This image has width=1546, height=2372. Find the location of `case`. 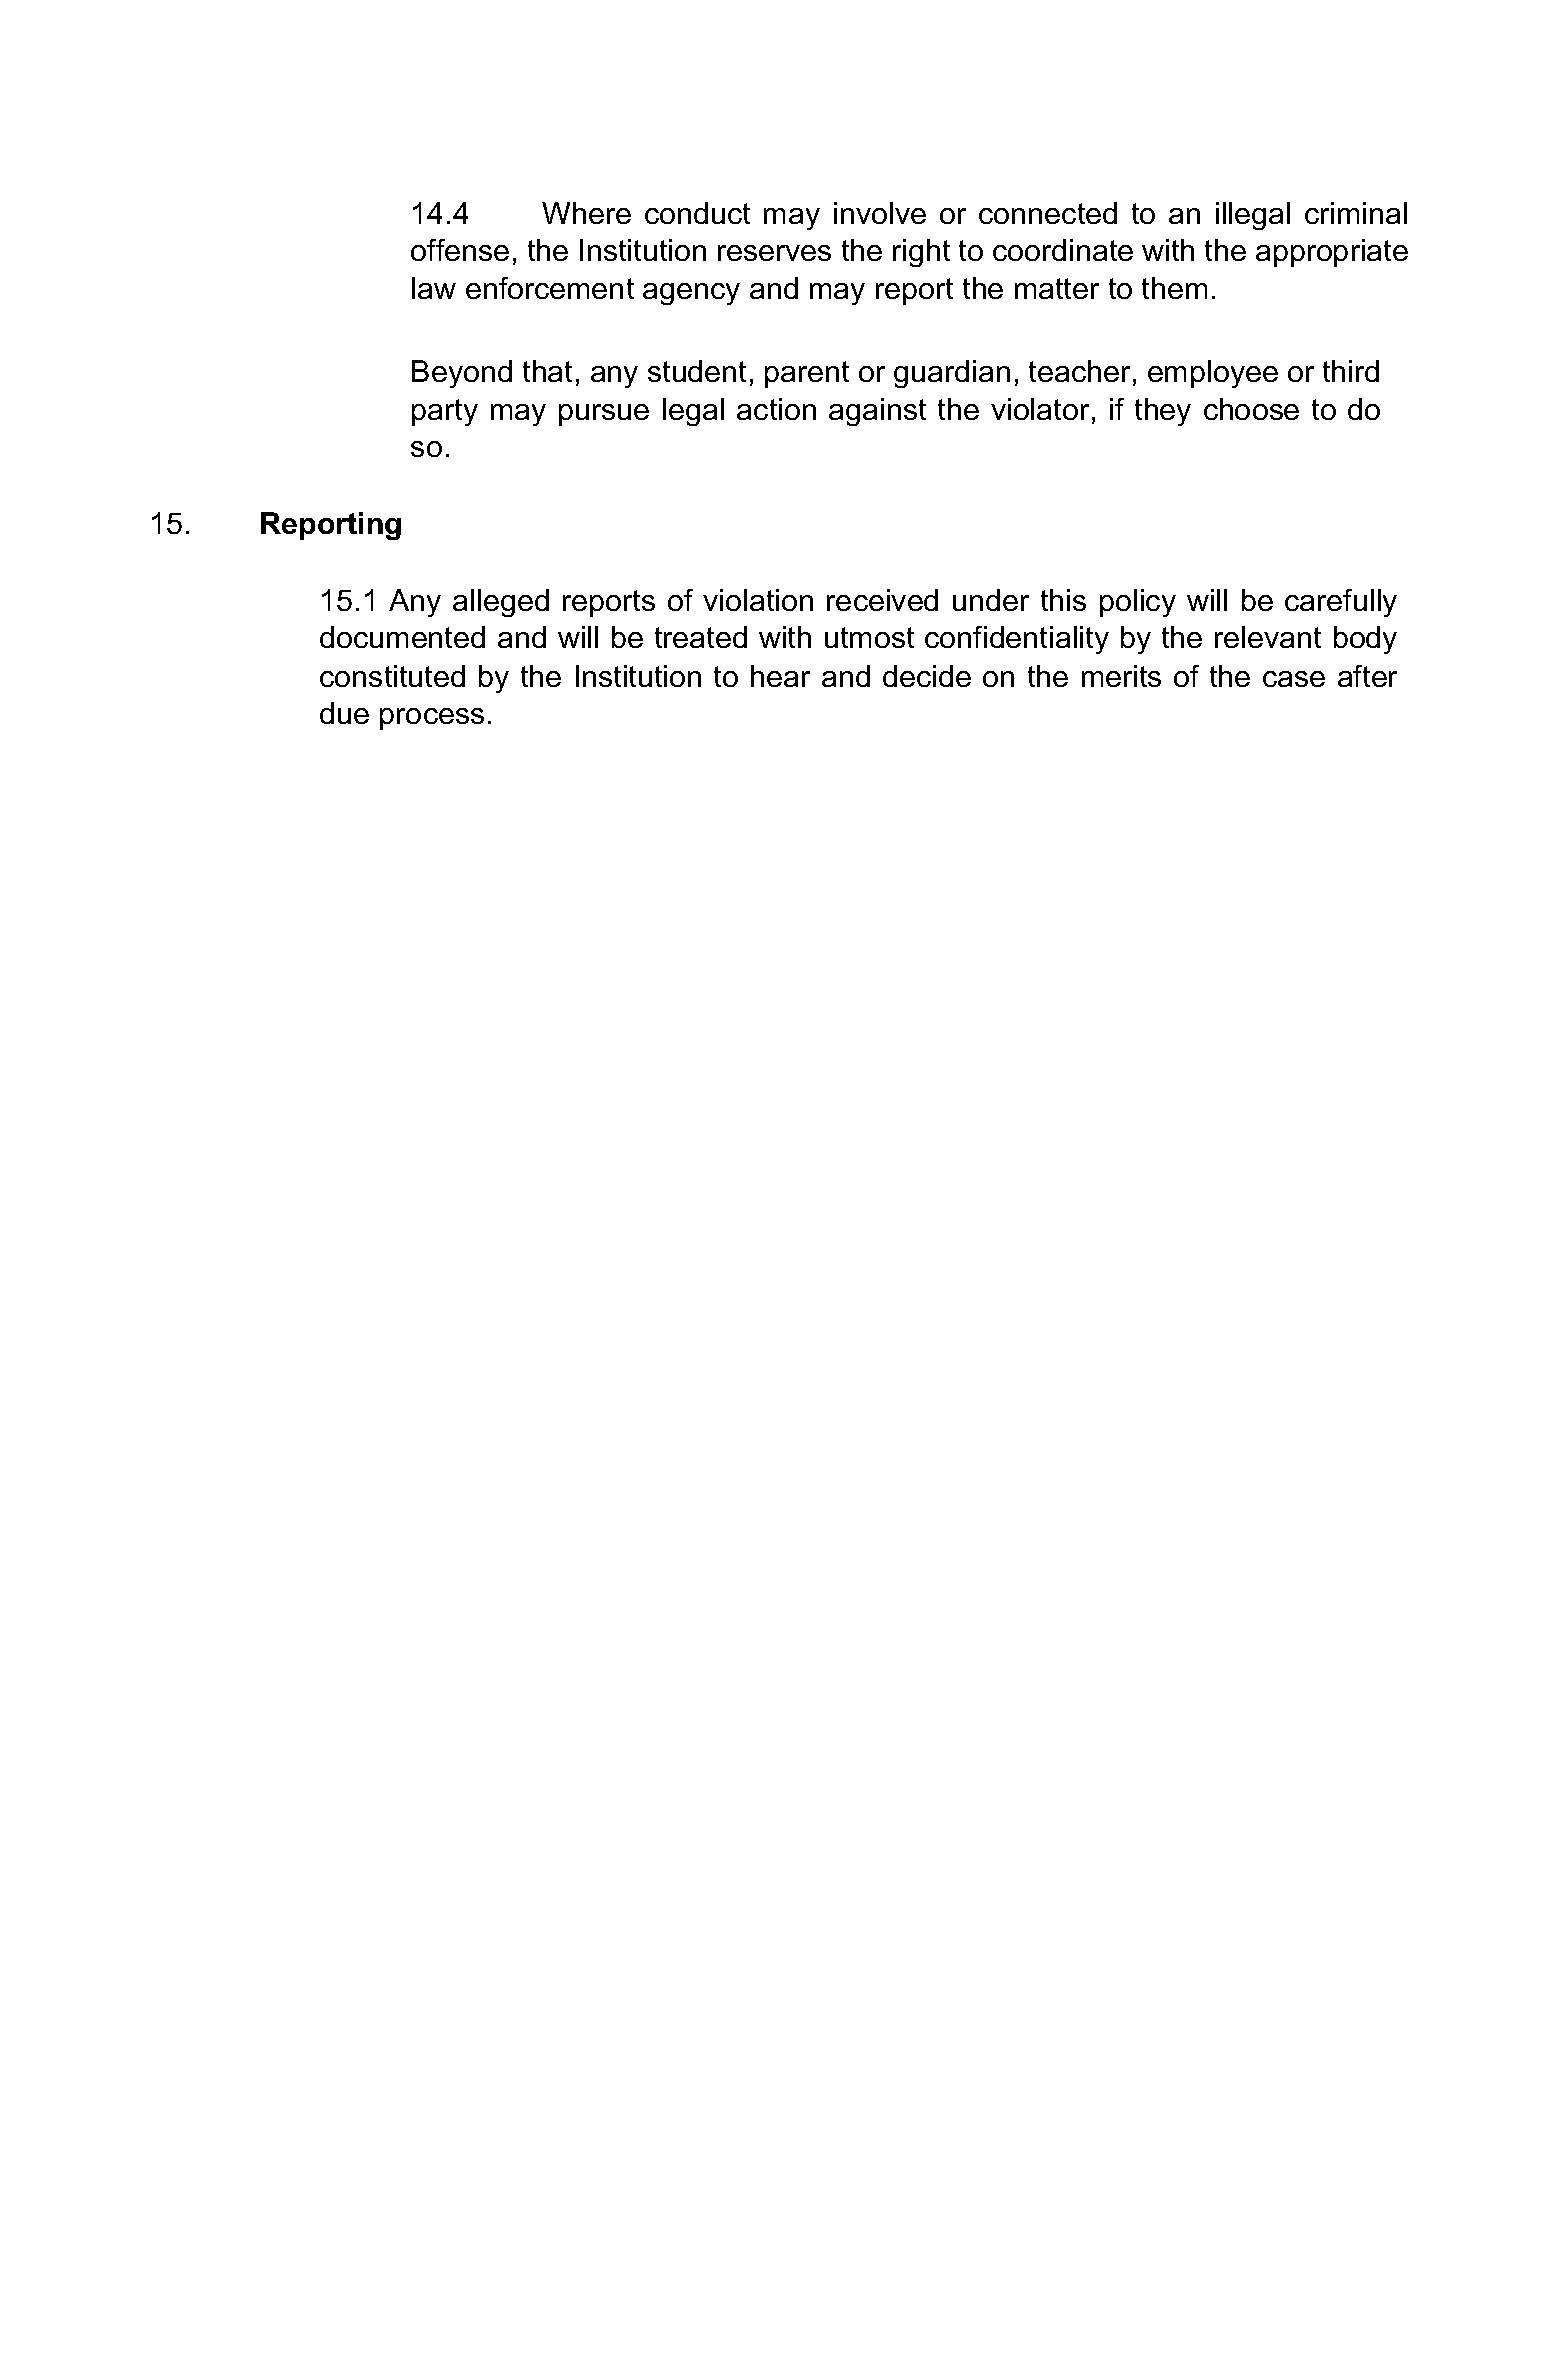

case is located at coordinates (1294, 679).
